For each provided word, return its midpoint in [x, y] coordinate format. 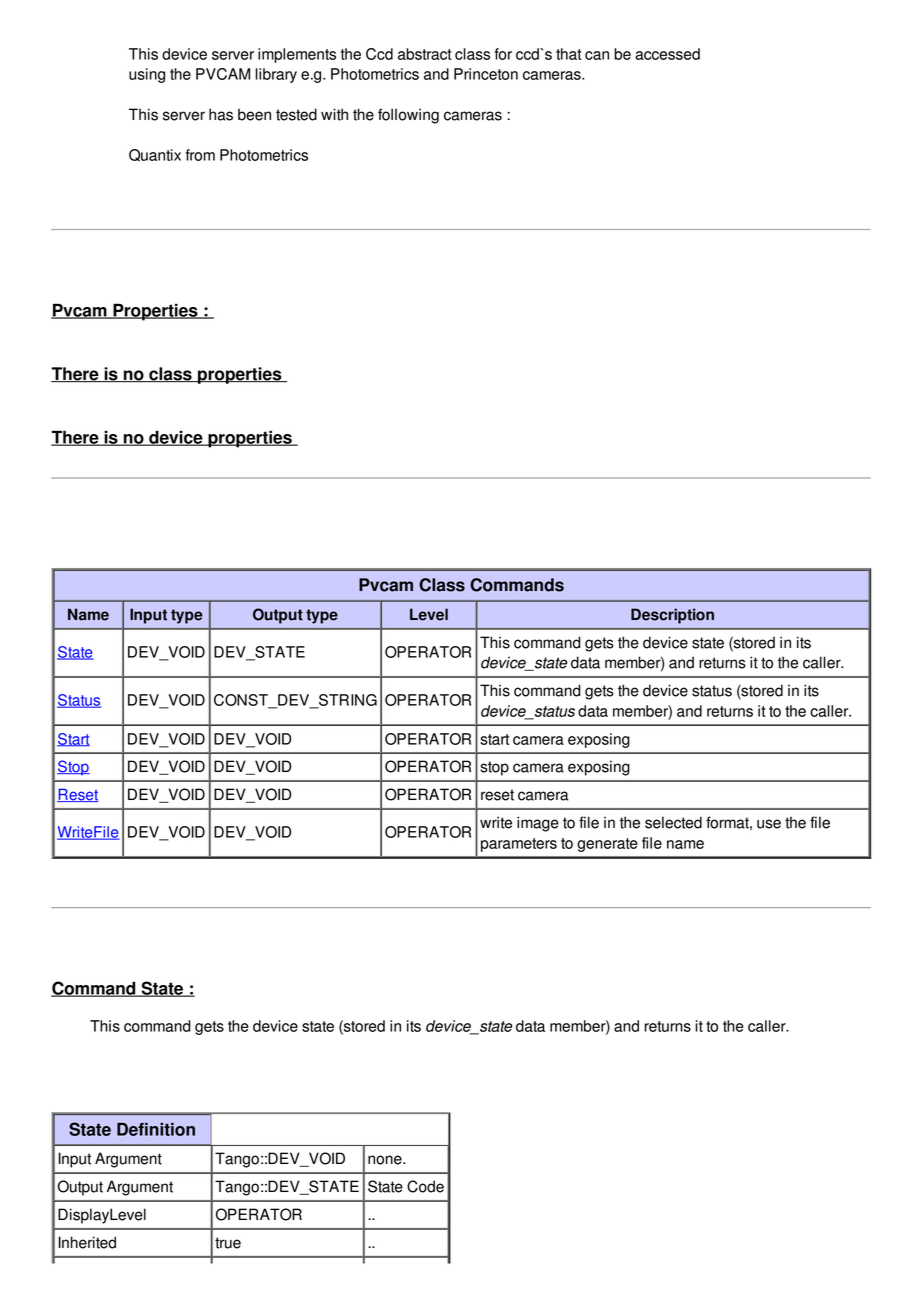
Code [425, 1186]
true [228, 1243]
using [147, 75]
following [408, 116]
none [386, 1160]
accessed [667, 54]
